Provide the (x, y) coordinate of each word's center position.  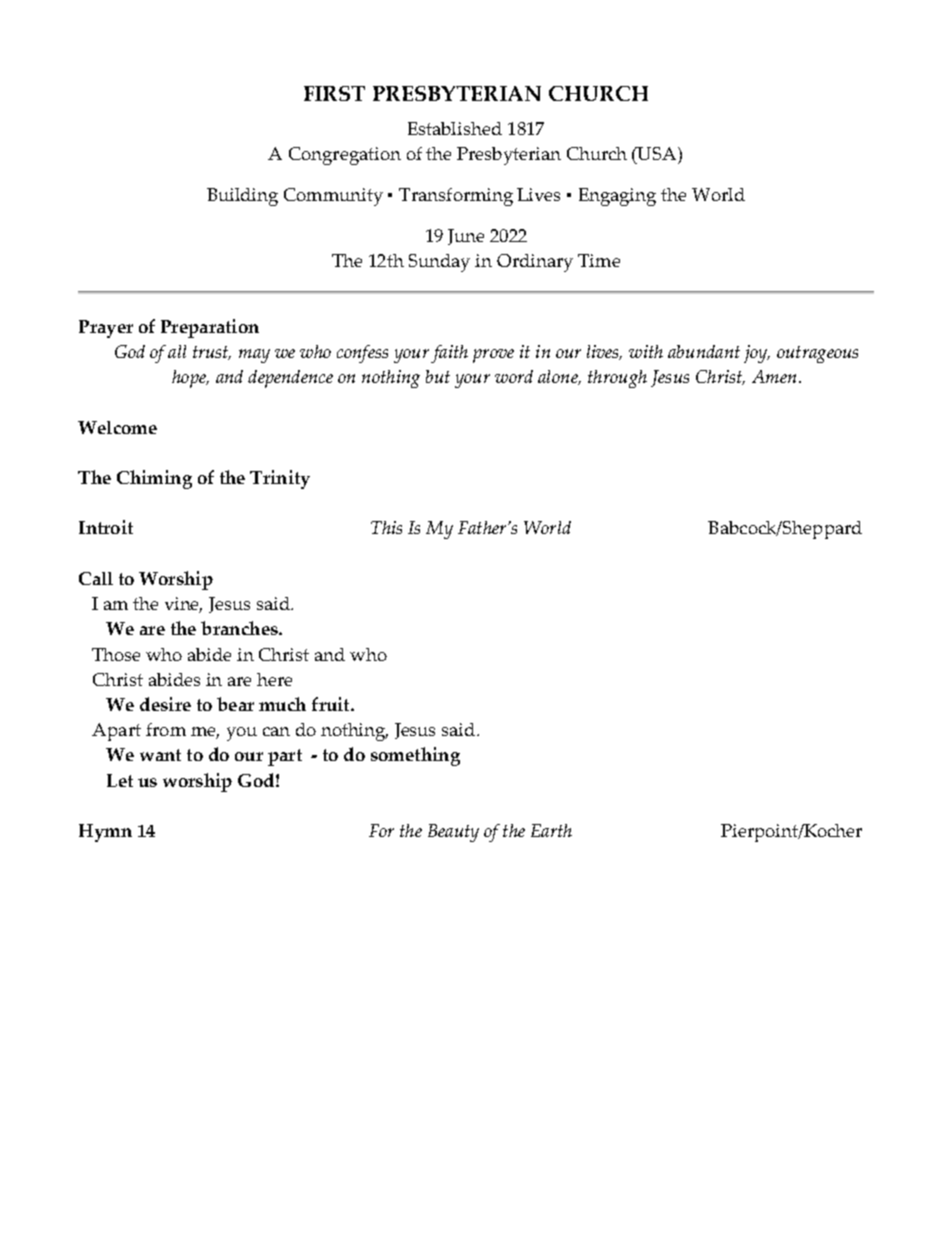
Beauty (453, 833)
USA (657, 153)
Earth (551, 830)
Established (455, 128)
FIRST (334, 93)
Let (120, 780)
